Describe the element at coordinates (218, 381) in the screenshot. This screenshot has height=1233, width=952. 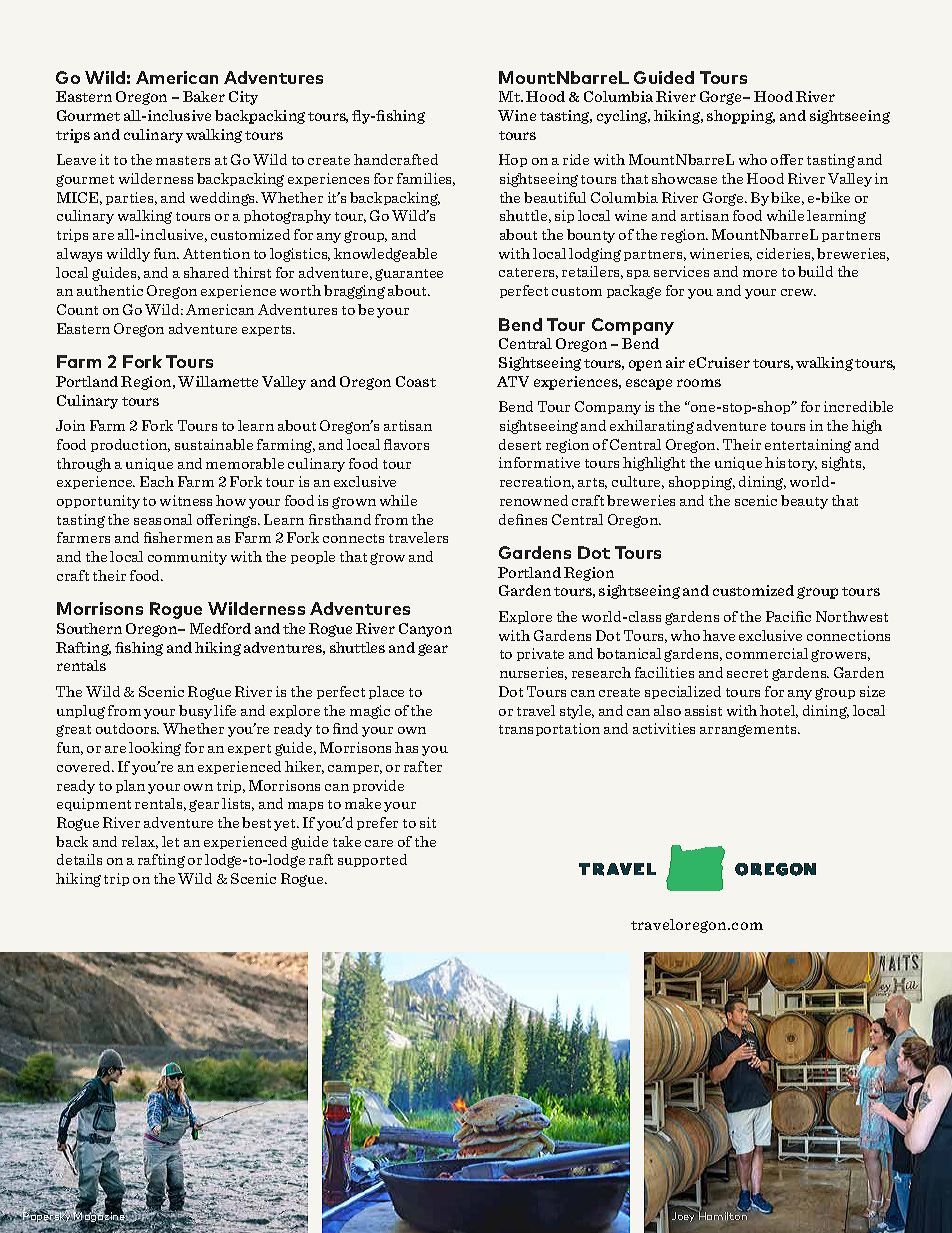
I see `Willamette` at that location.
